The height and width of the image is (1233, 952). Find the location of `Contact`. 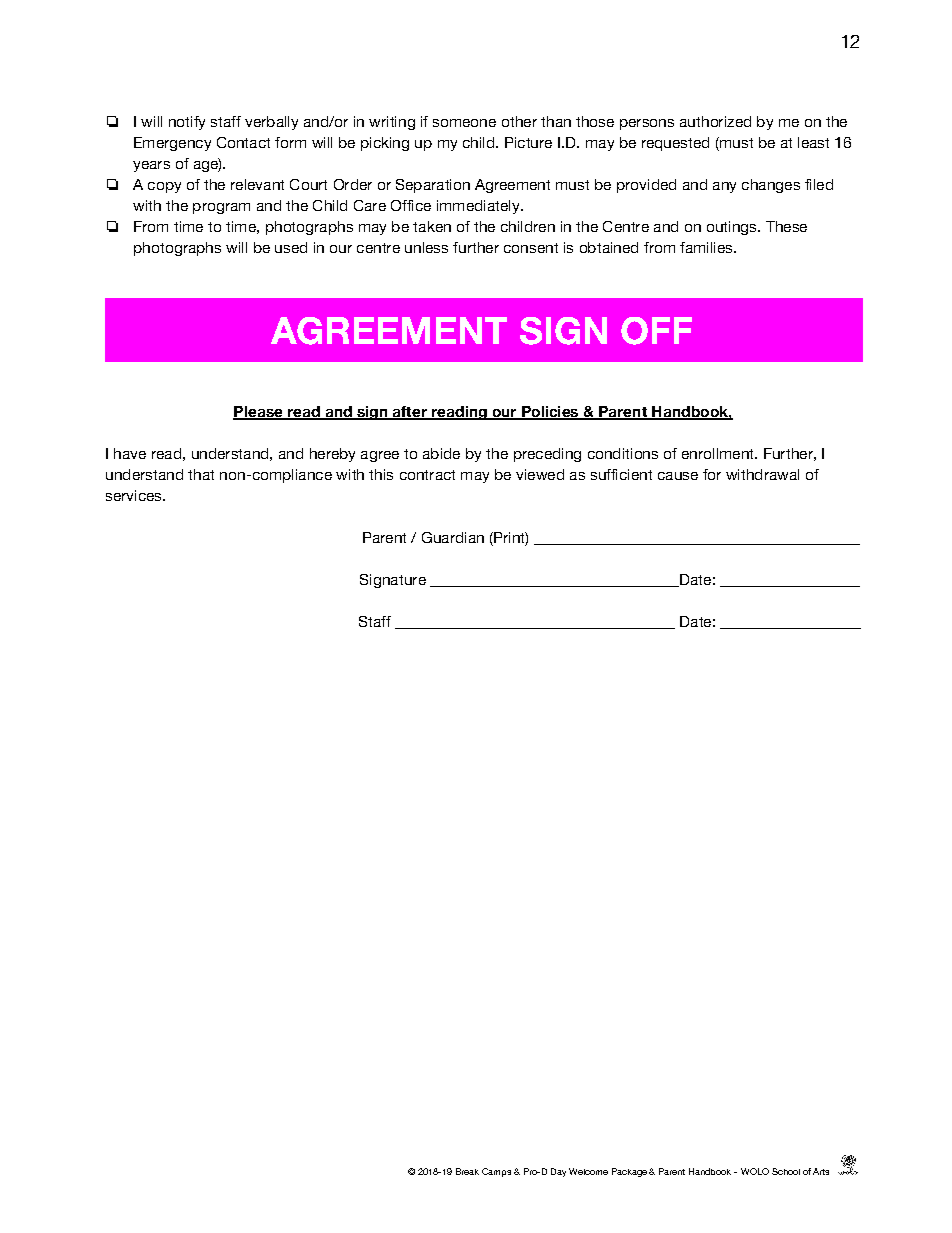

Contact is located at coordinates (243, 142).
